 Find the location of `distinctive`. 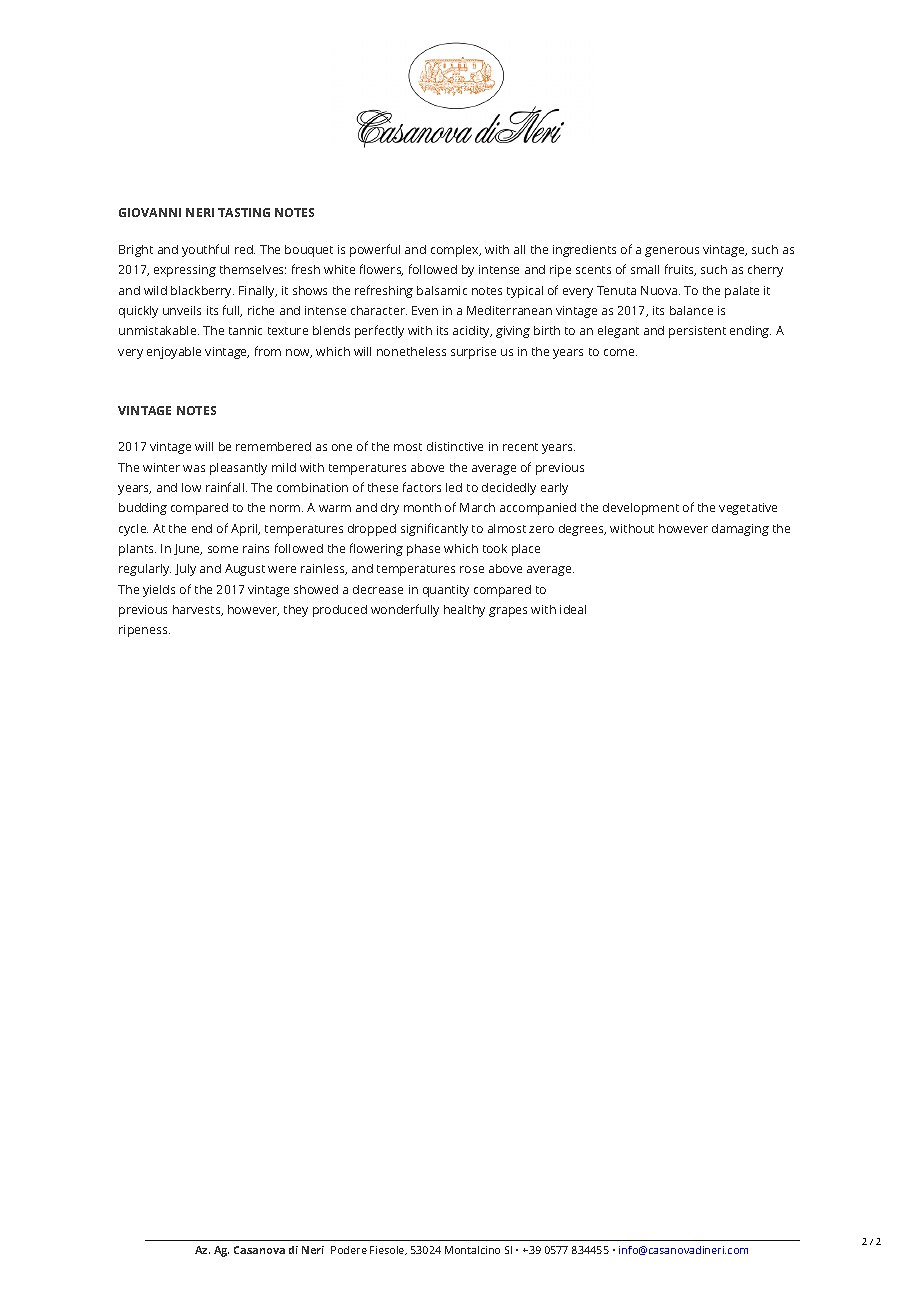

distinctive is located at coordinates (455, 446).
